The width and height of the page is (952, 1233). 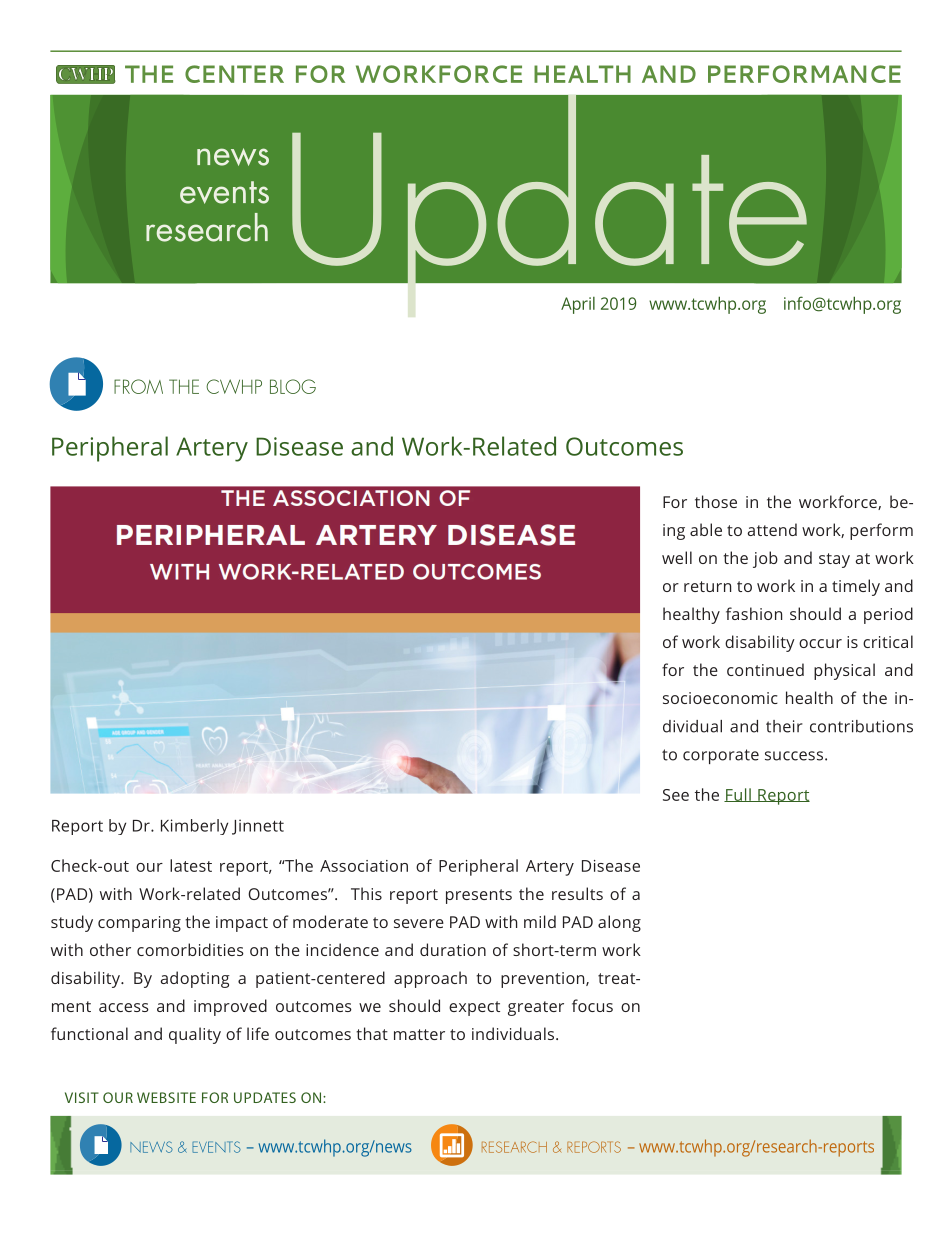 What do you see at coordinates (772, 529) in the page?
I see `attend` at bounding box center [772, 529].
